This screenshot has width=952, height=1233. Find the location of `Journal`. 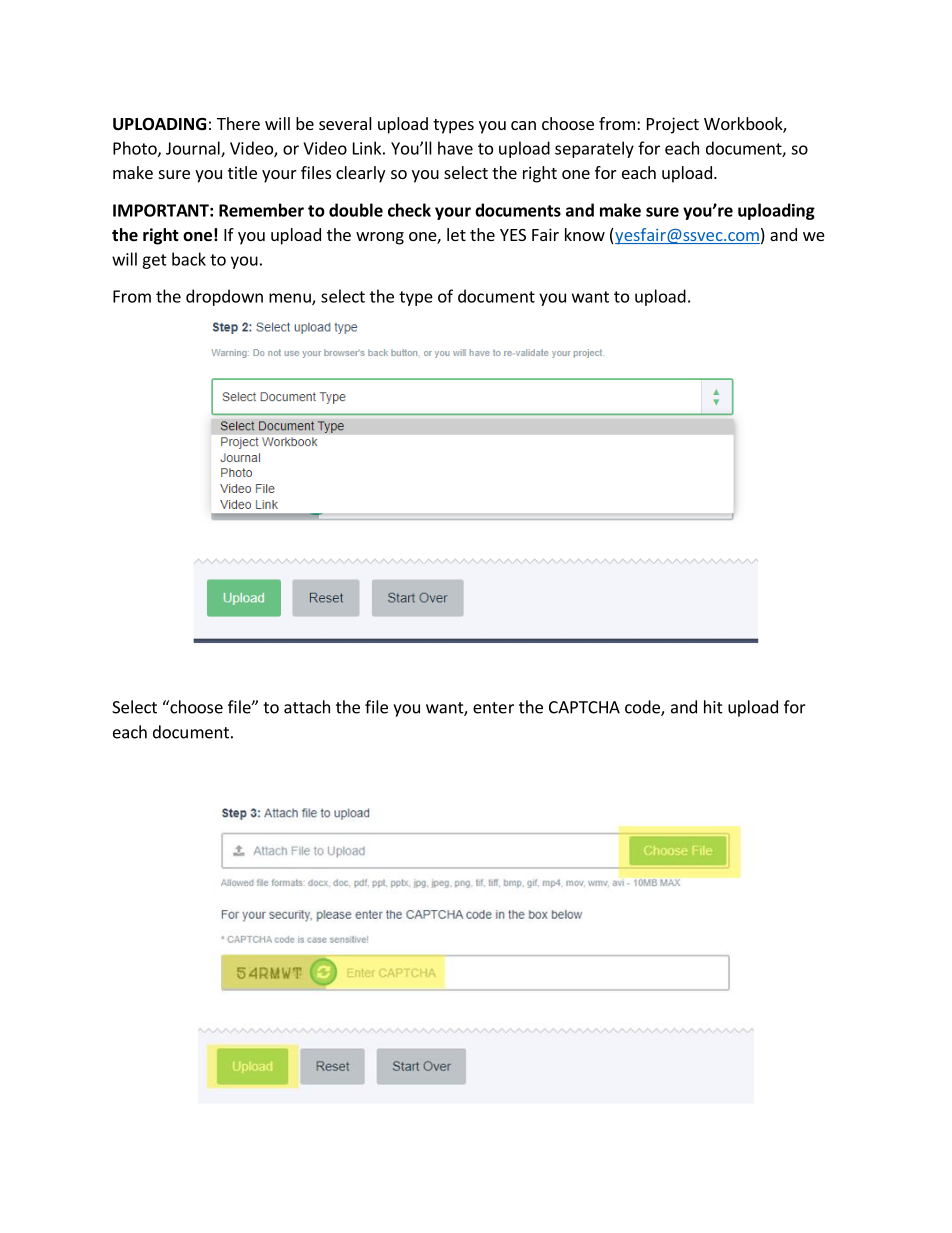

Journal is located at coordinates (194, 149).
